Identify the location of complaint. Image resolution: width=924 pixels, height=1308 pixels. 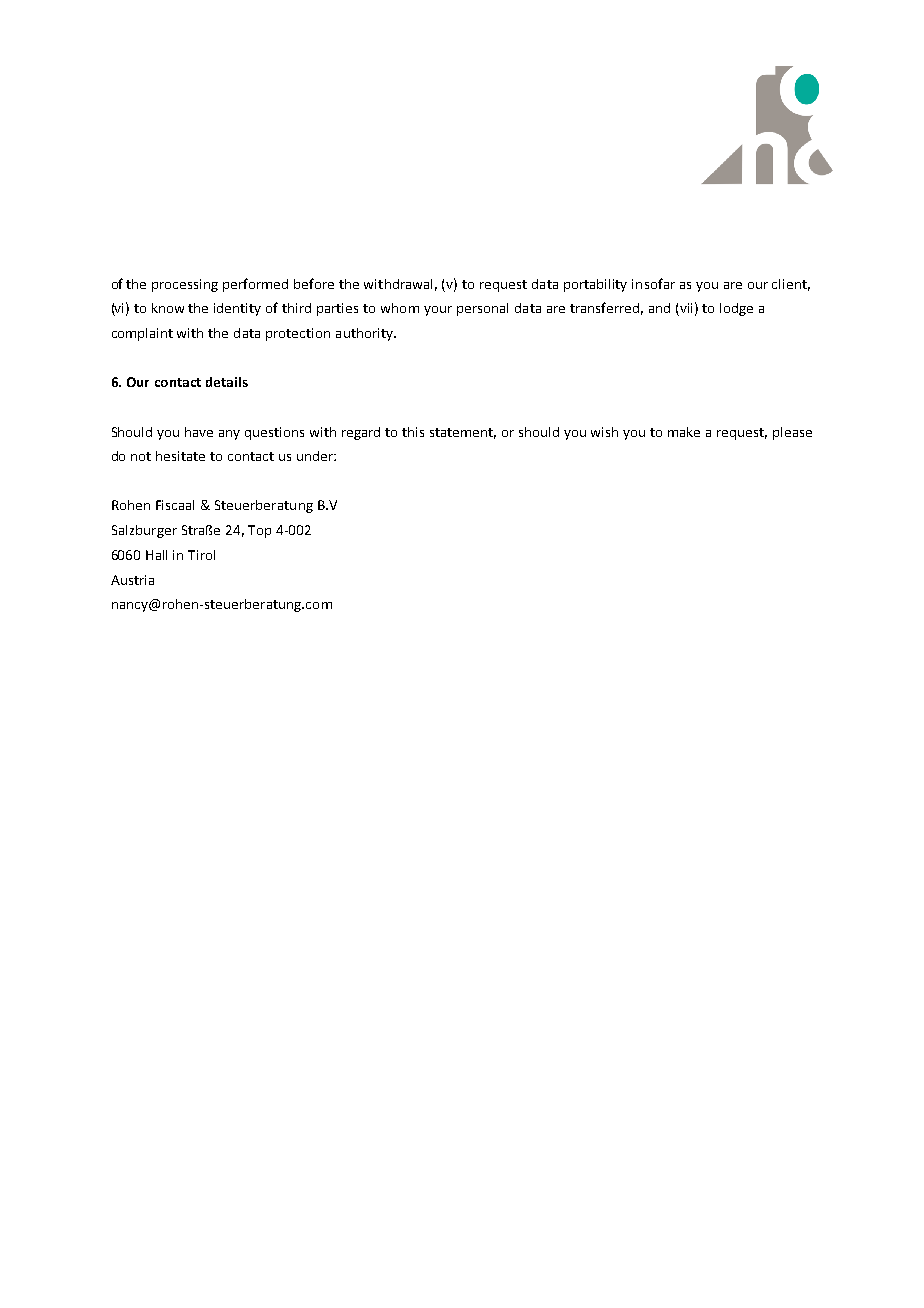
(142, 334).
